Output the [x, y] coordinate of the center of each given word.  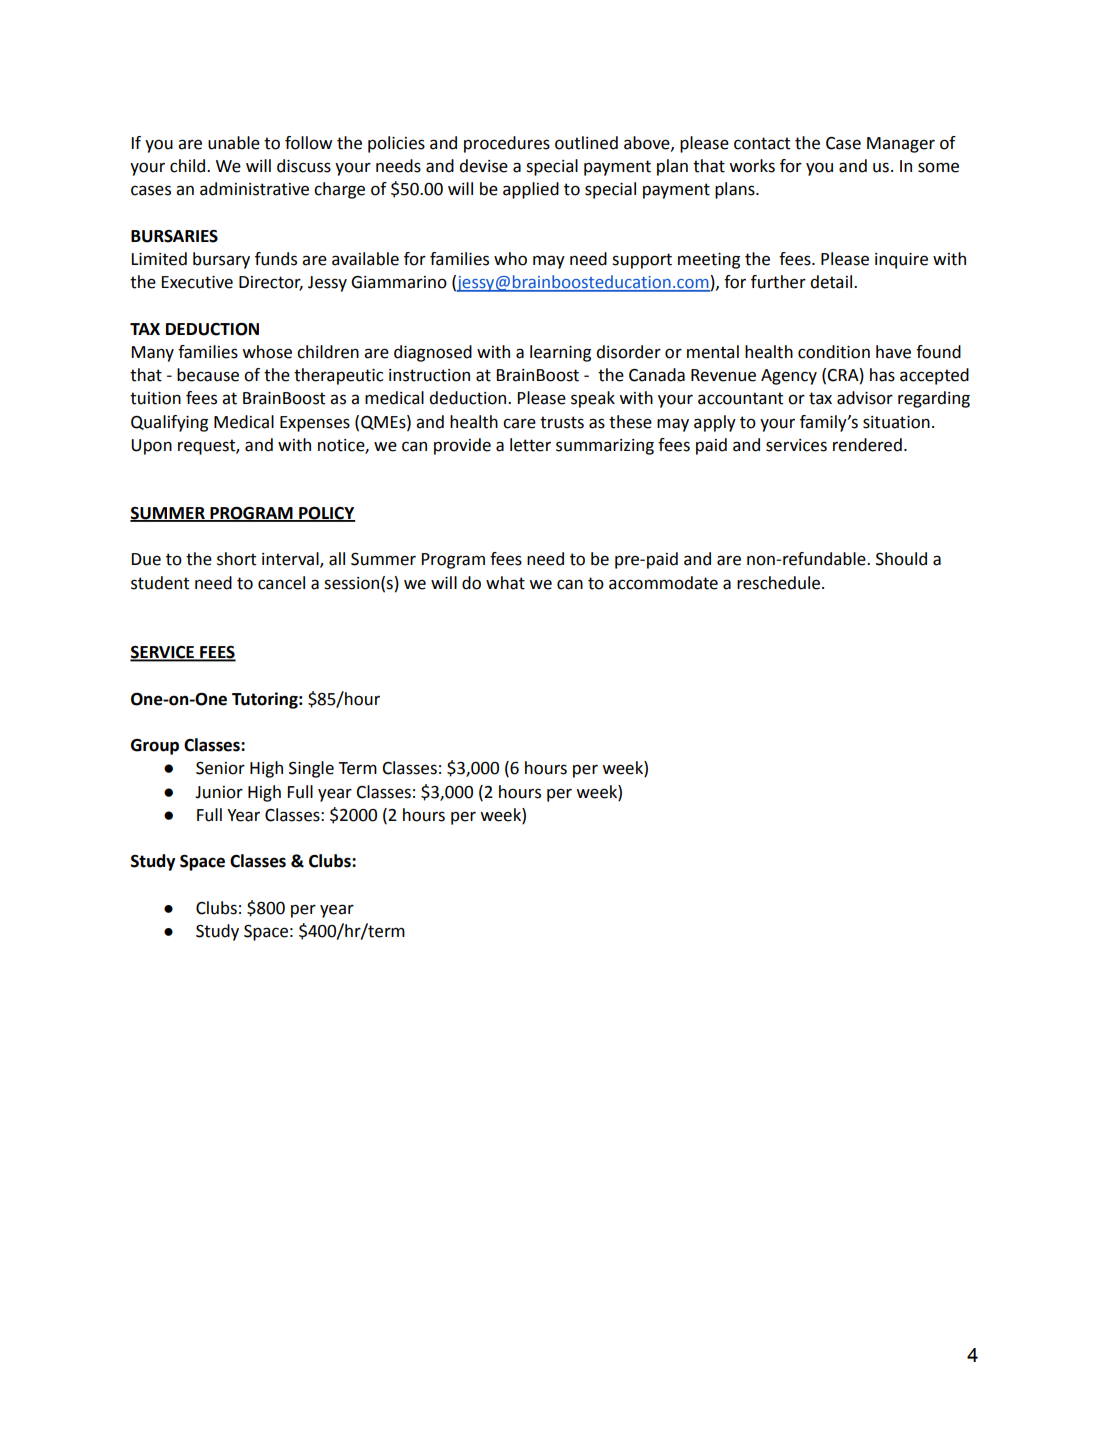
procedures [507, 144]
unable [234, 143]
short [236, 559]
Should [901, 559]
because [208, 375]
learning [560, 353]
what [505, 583]
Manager [901, 145]
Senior [220, 768]
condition [834, 352]
